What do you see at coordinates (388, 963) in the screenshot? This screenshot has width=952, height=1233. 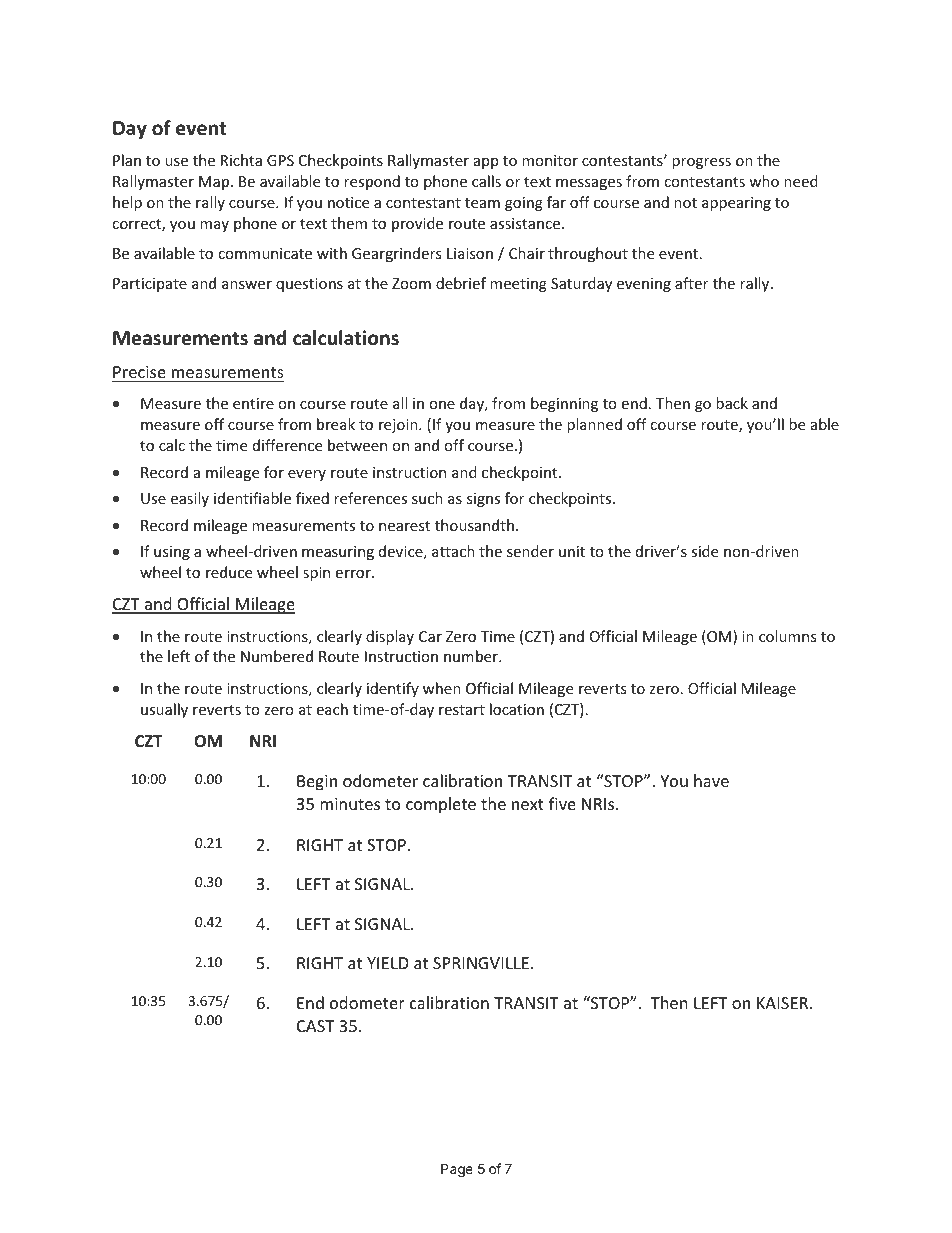 I see `YIELD` at bounding box center [388, 963].
